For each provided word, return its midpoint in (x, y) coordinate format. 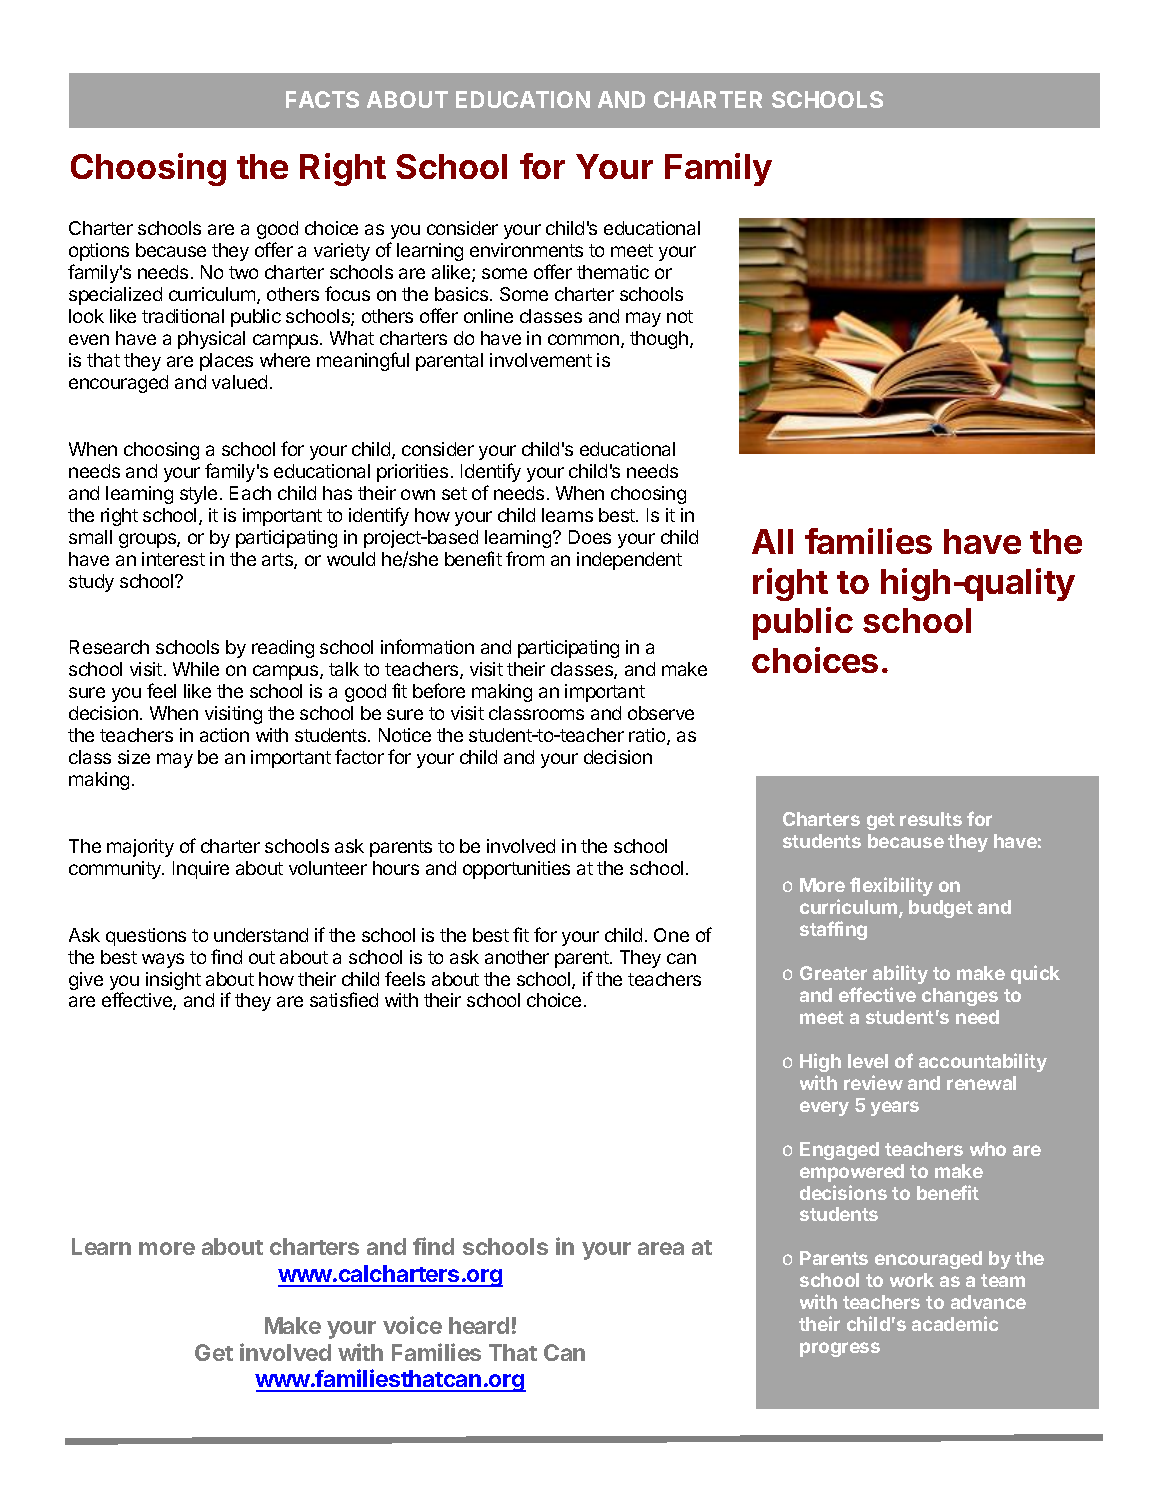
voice (412, 1325)
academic (955, 1323)
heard (479, 1325)
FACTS (322, 99)
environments (526, 250)
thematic (613, 272)
